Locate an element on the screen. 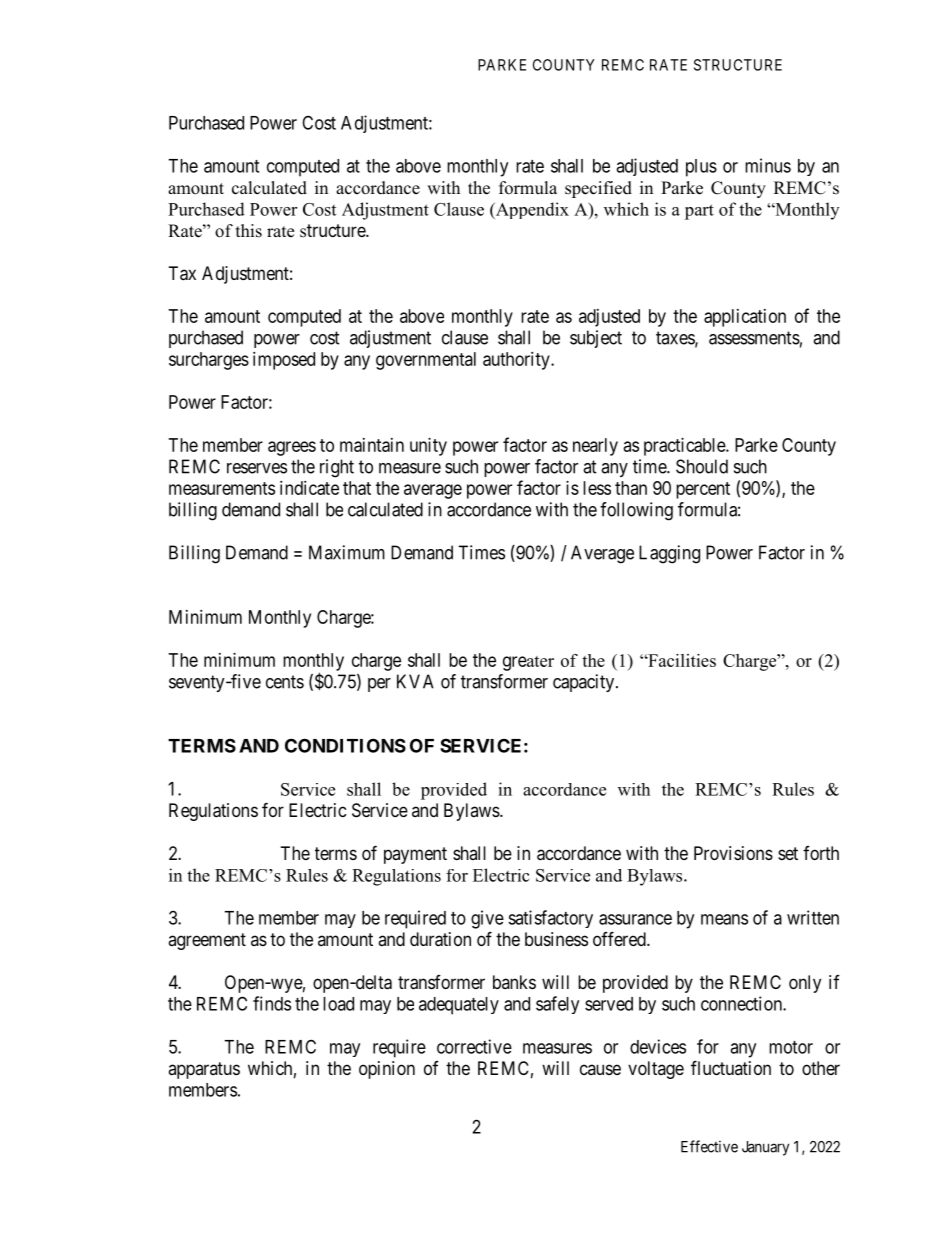 Image resolution: width=952 pixels, height=1233 pixels. agreement is located at coordinates (207, 941).
